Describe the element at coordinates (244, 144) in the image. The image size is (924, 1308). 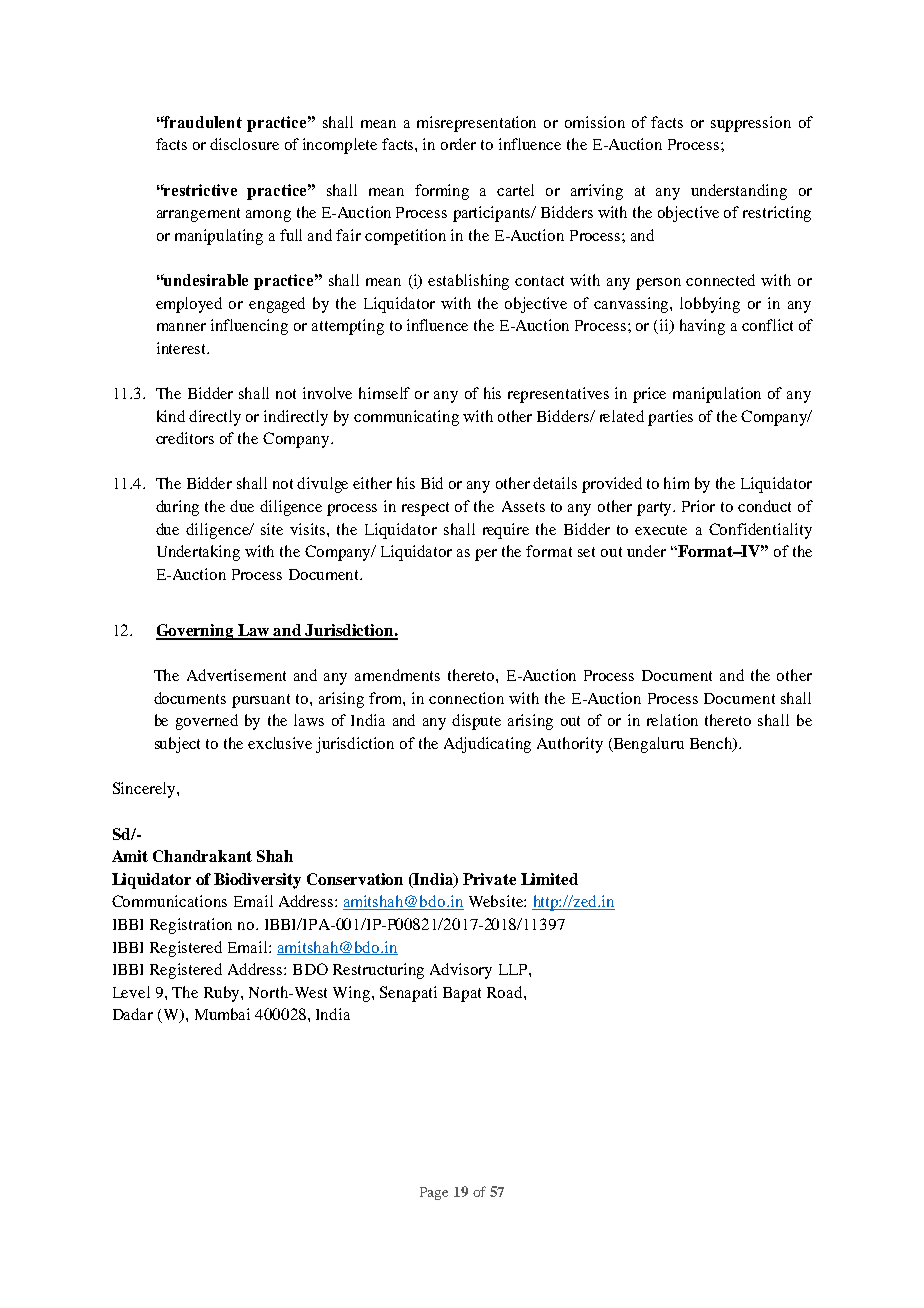
I see `disclosure` at that location.
